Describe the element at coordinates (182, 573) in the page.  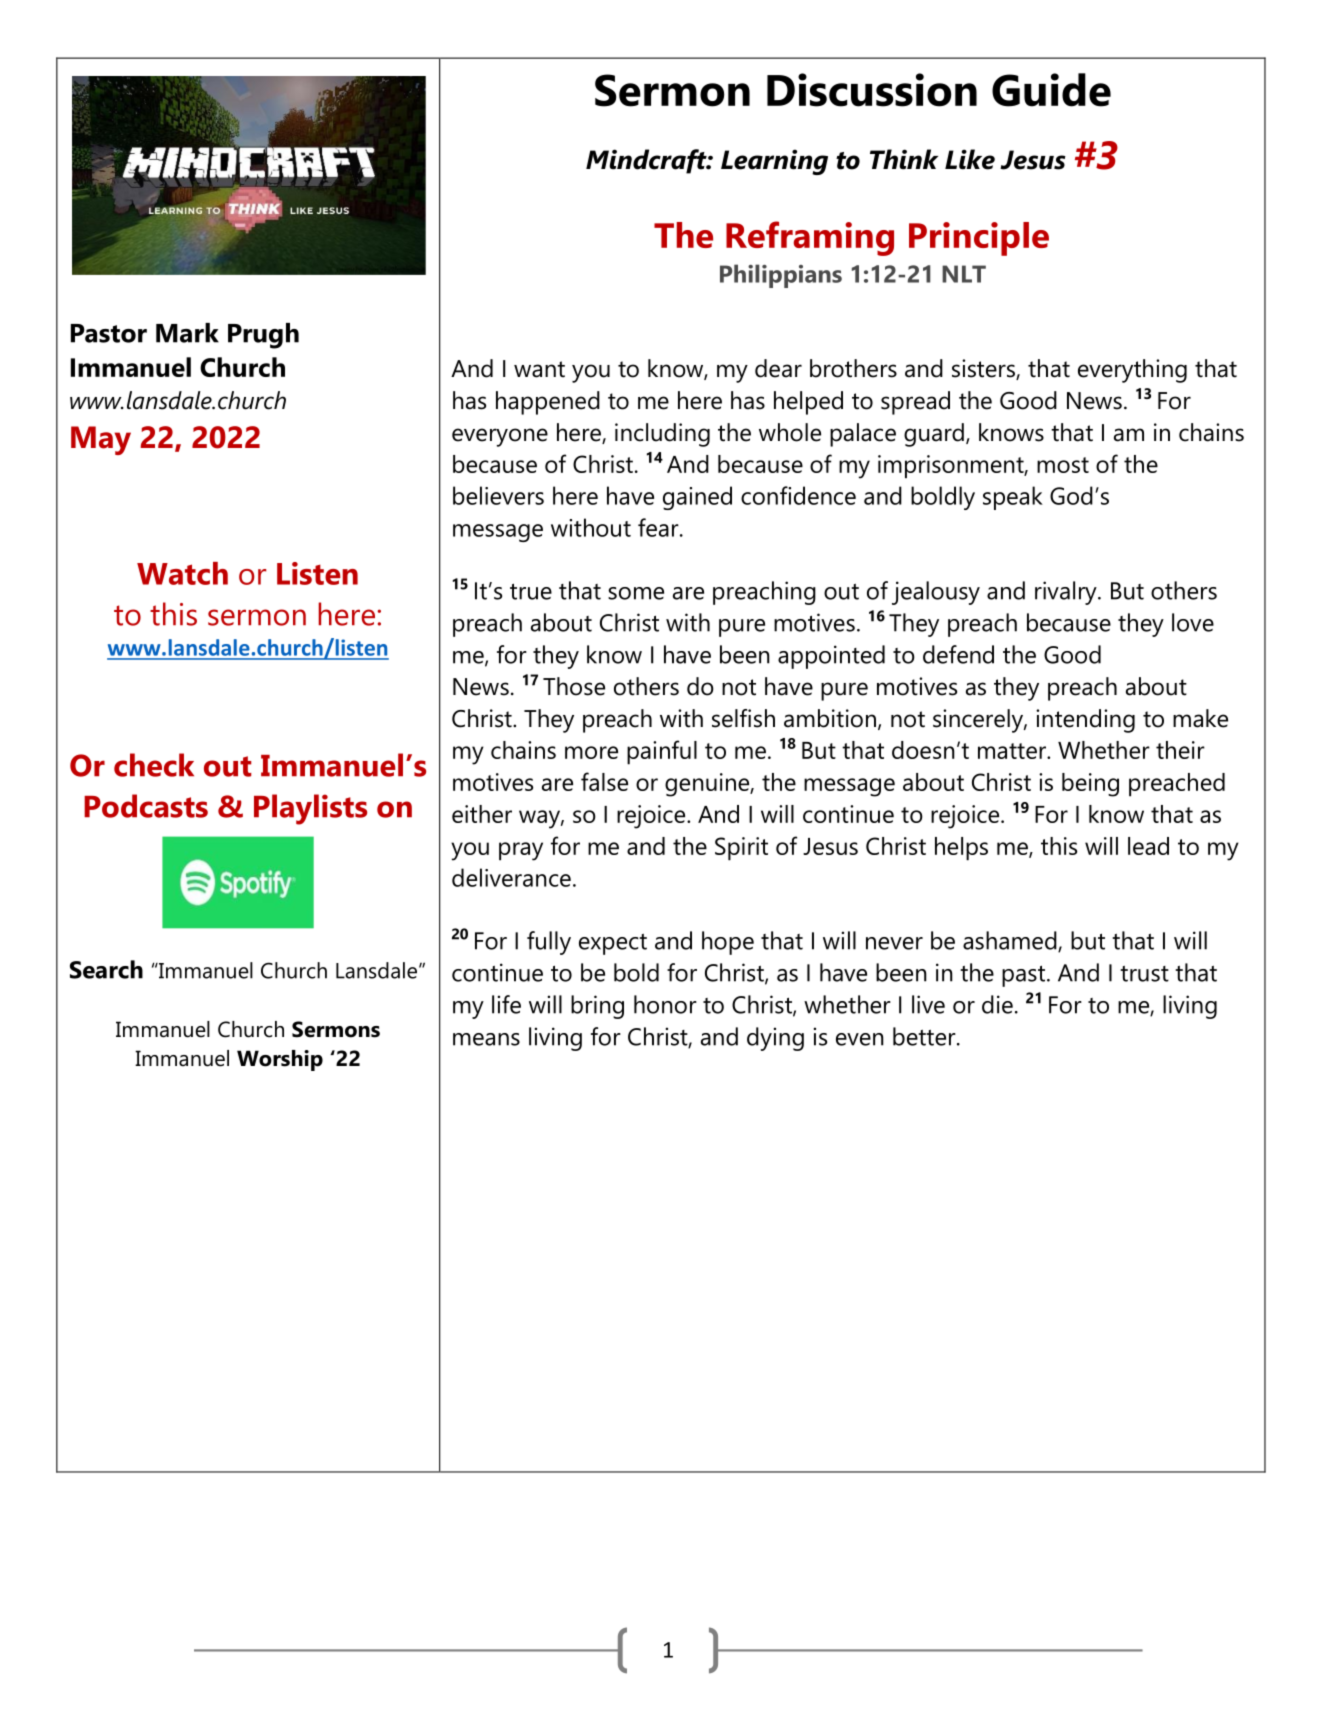
I see `Watch` at that location.
